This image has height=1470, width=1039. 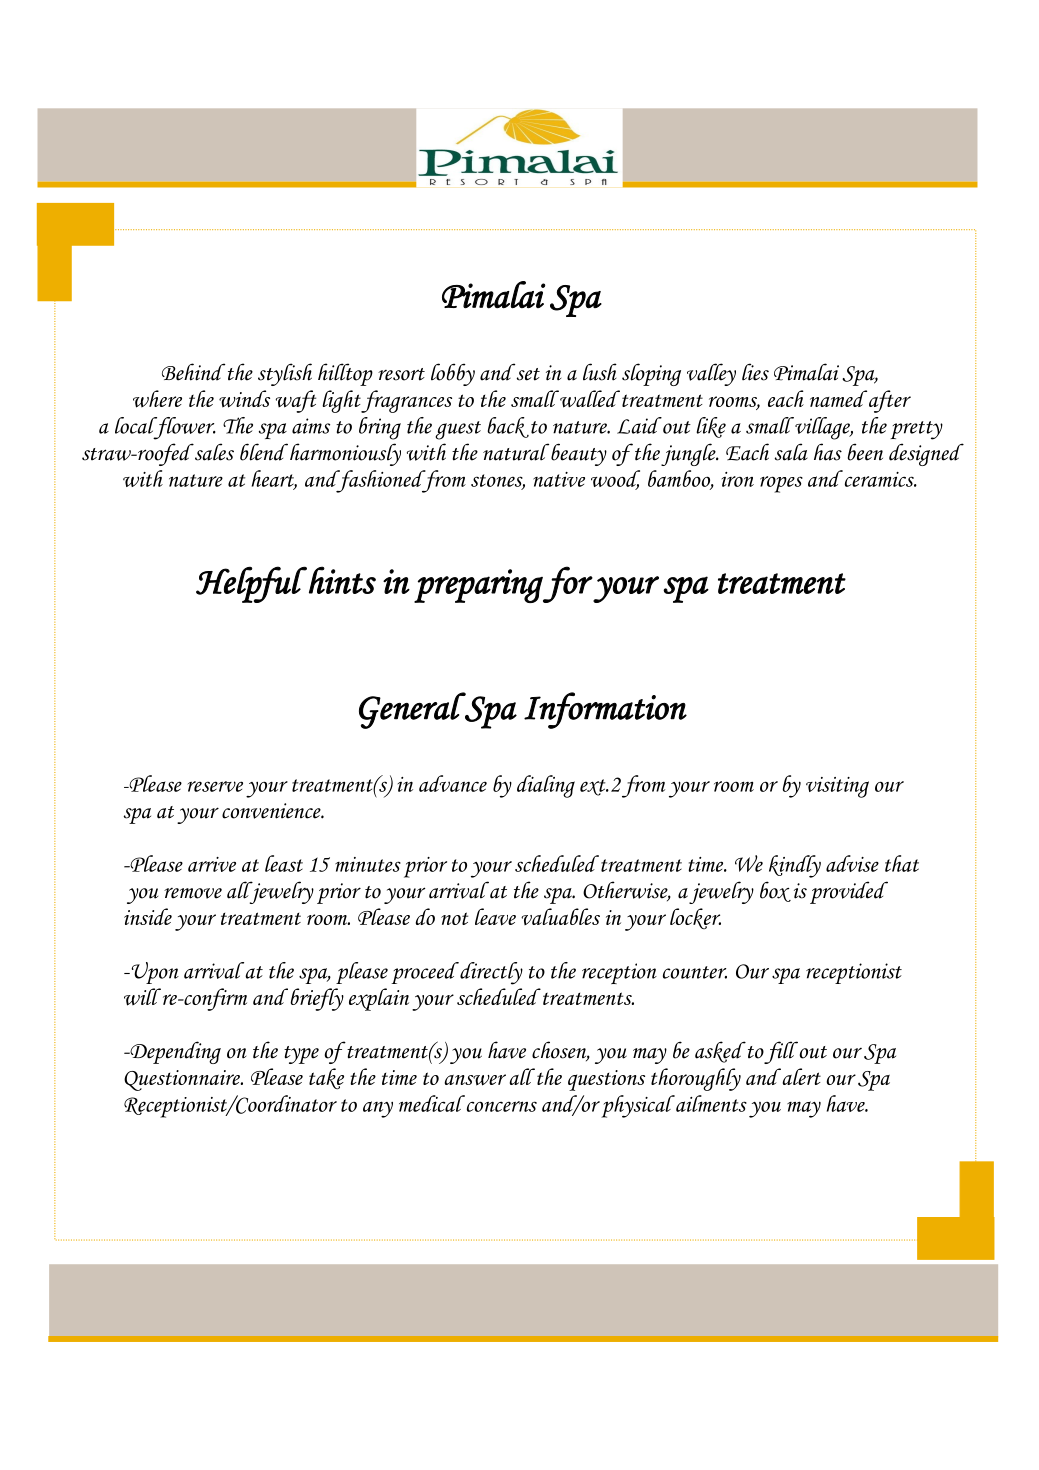 What do you see at coordinates (244, 399) in the image?
I see `winds` at bounding box center [244, 399].
